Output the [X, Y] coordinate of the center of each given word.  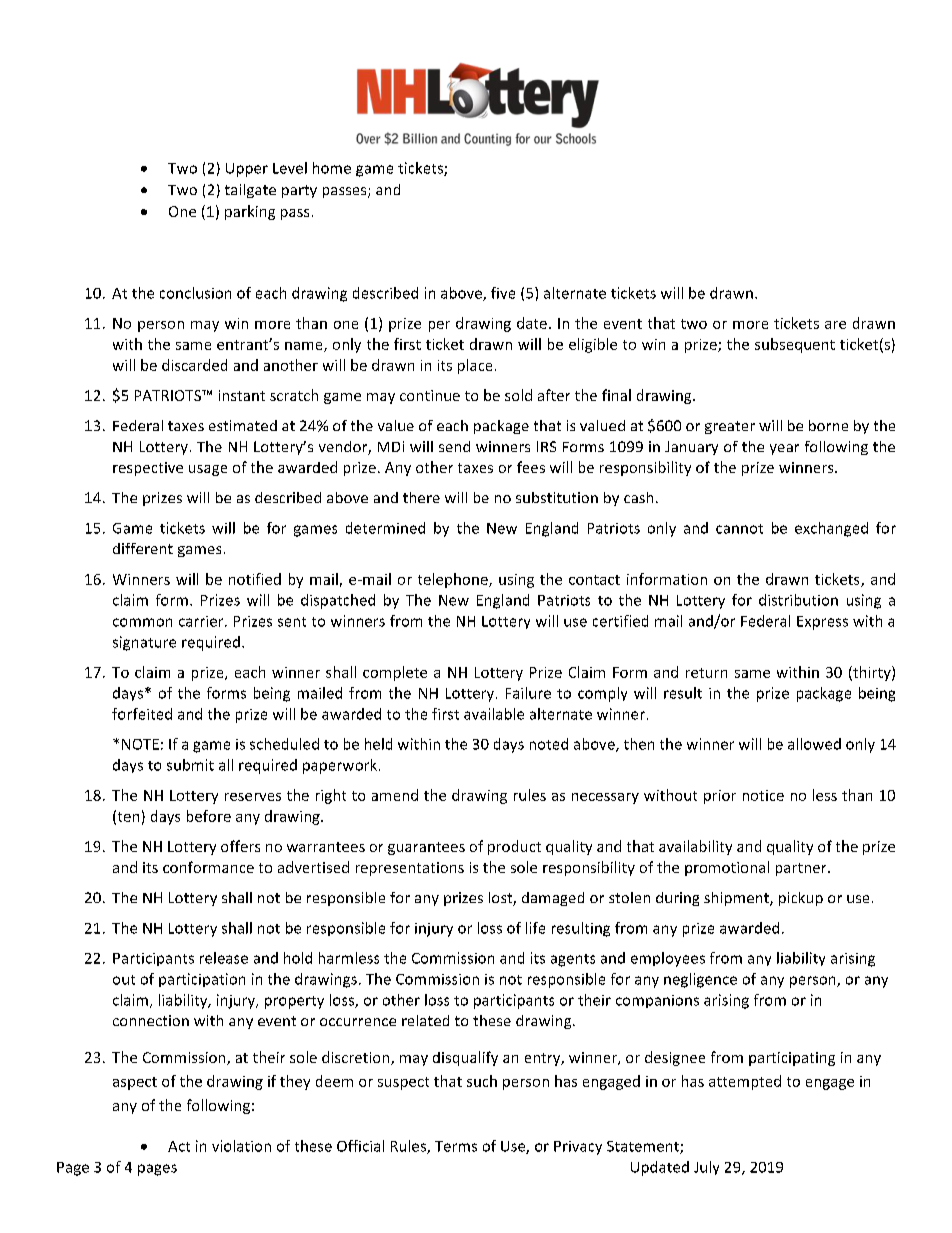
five [503, 293]
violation [241, 1146]
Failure [528, 693]
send [454, 446]
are [835, 325]
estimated [243, 425]
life [535, 928]
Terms [456, 1146]
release [224, 958]
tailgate [250, 191]
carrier [202, 621]
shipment [737, 899]
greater [730, 427]
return [706, 673]
